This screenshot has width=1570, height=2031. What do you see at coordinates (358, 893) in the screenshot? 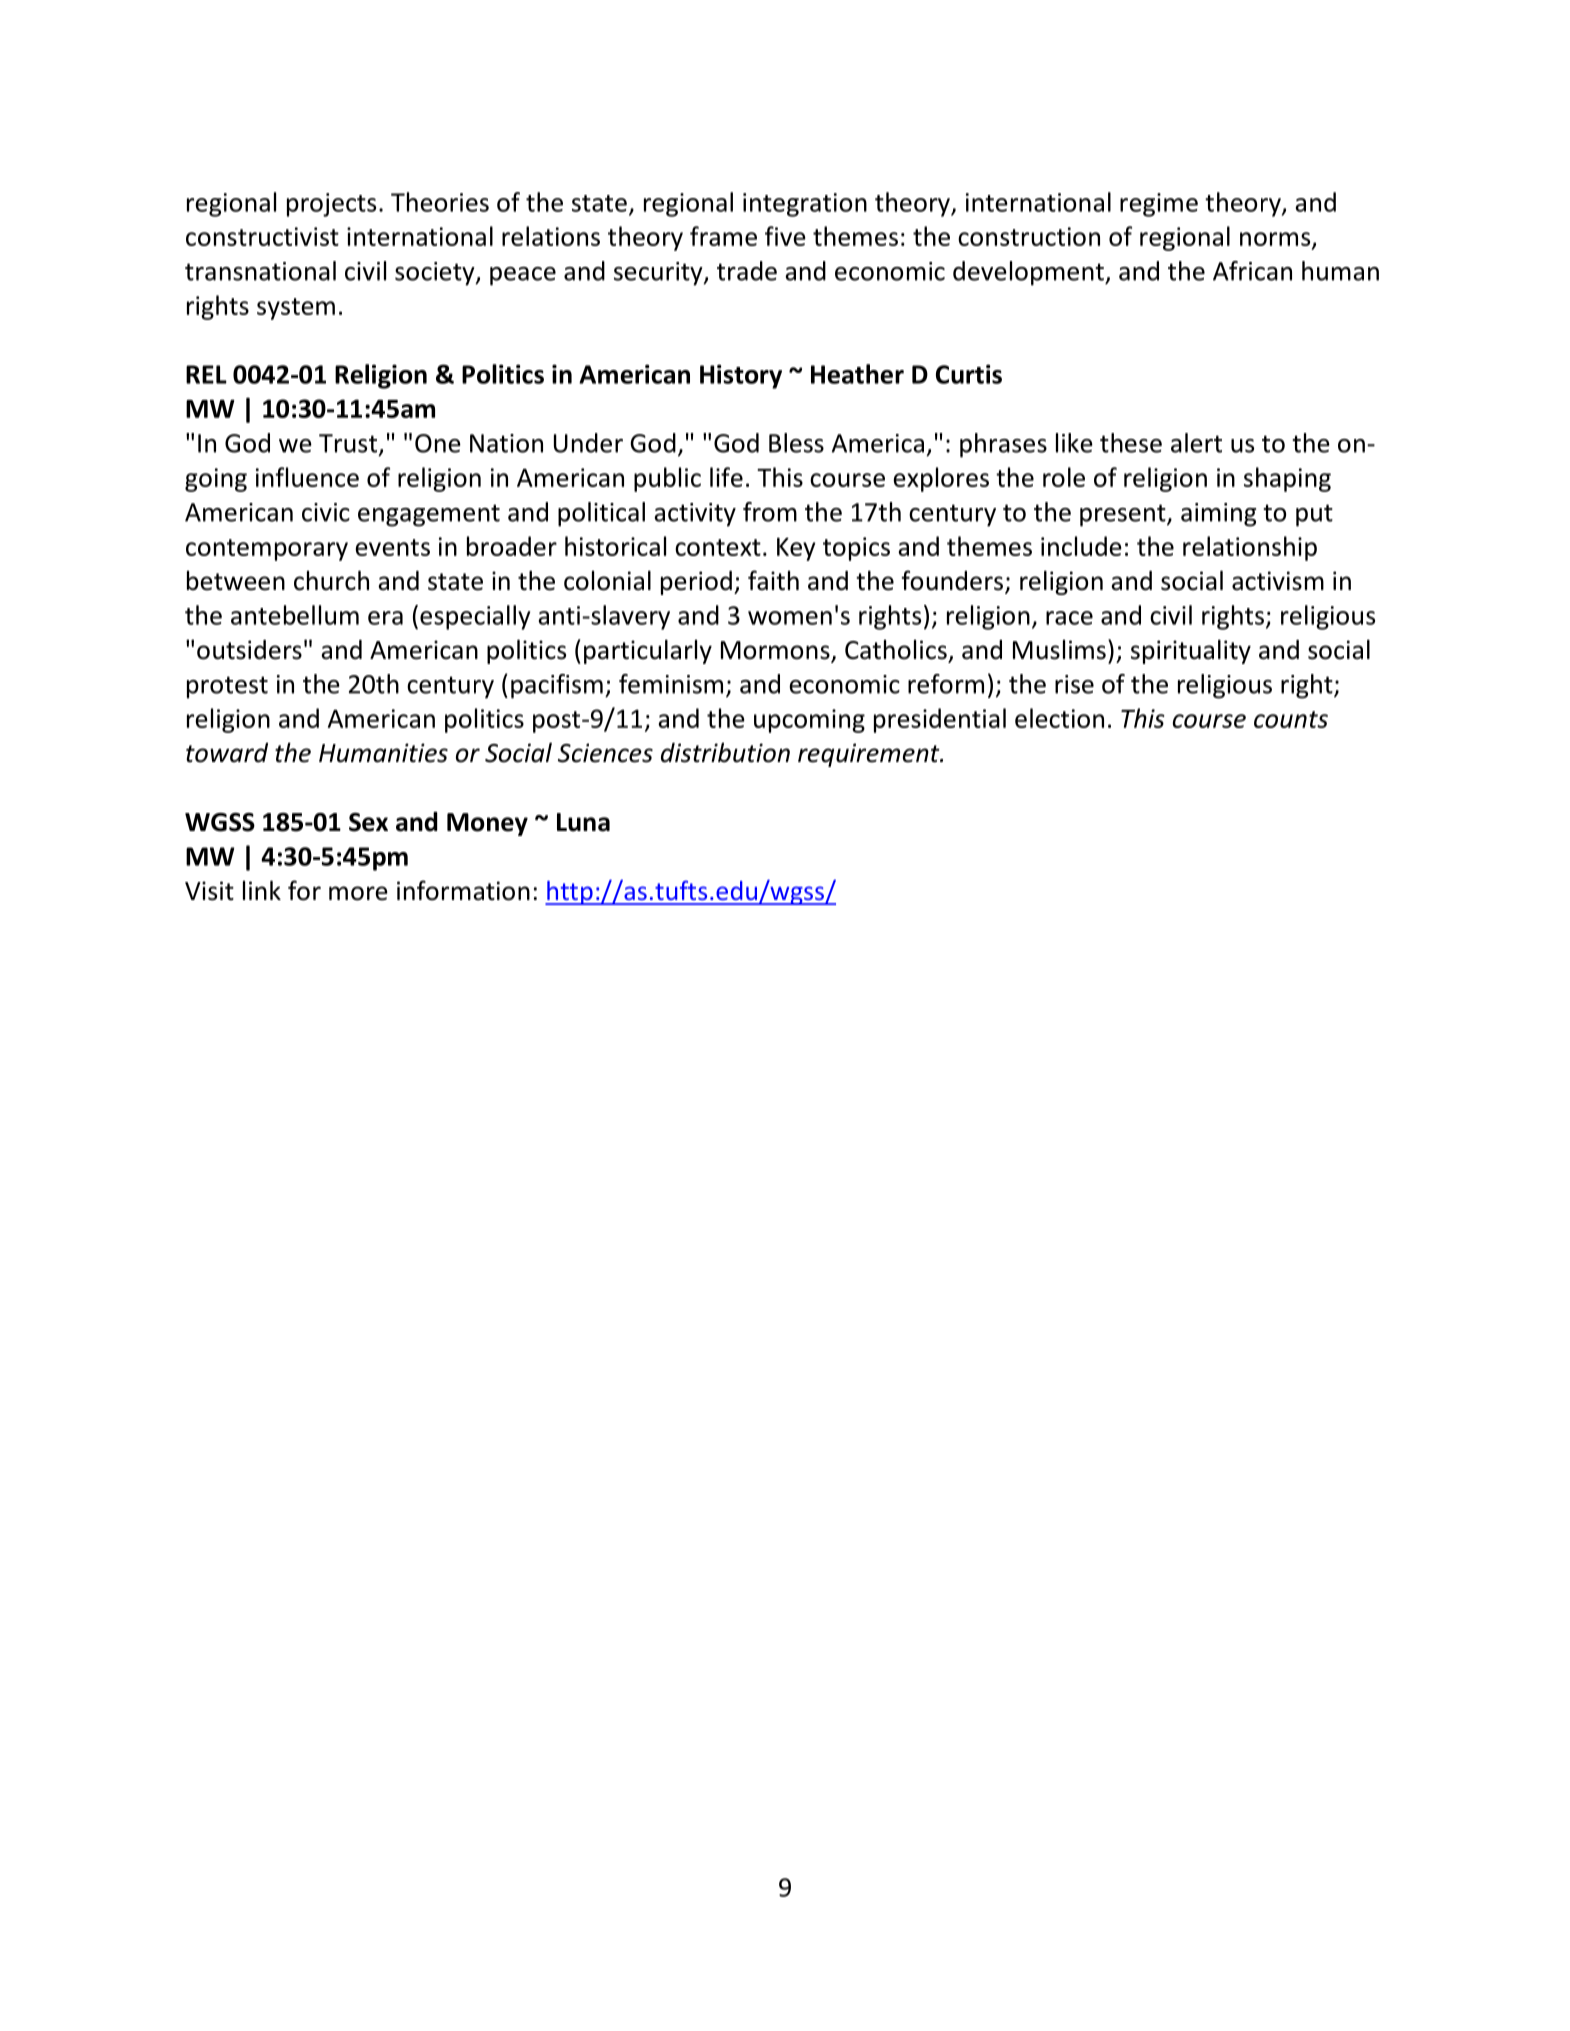
I see `more` at bounding box center [358, 893].
